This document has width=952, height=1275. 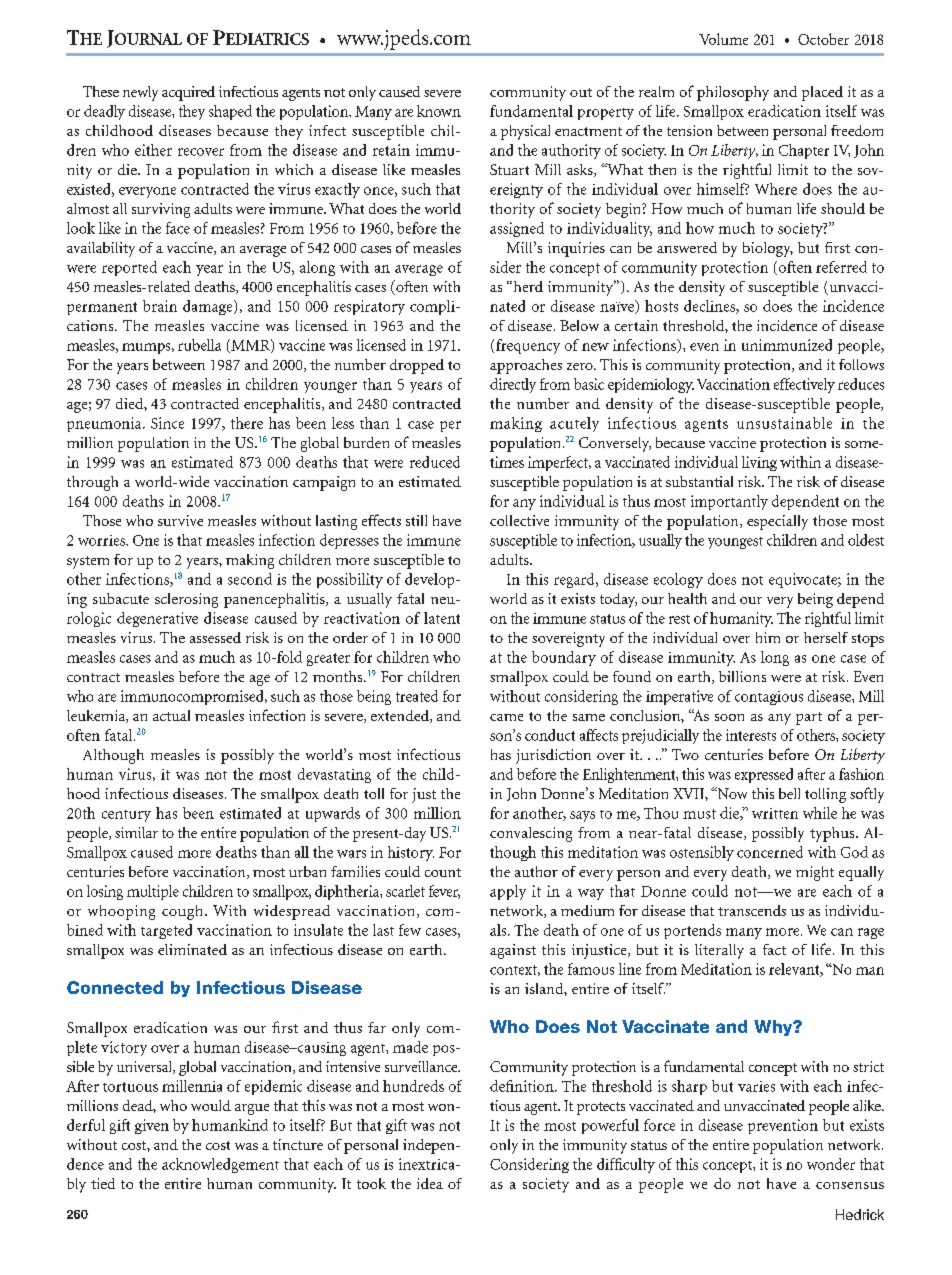 I want to click on latent, so click(x=442, y=618).
